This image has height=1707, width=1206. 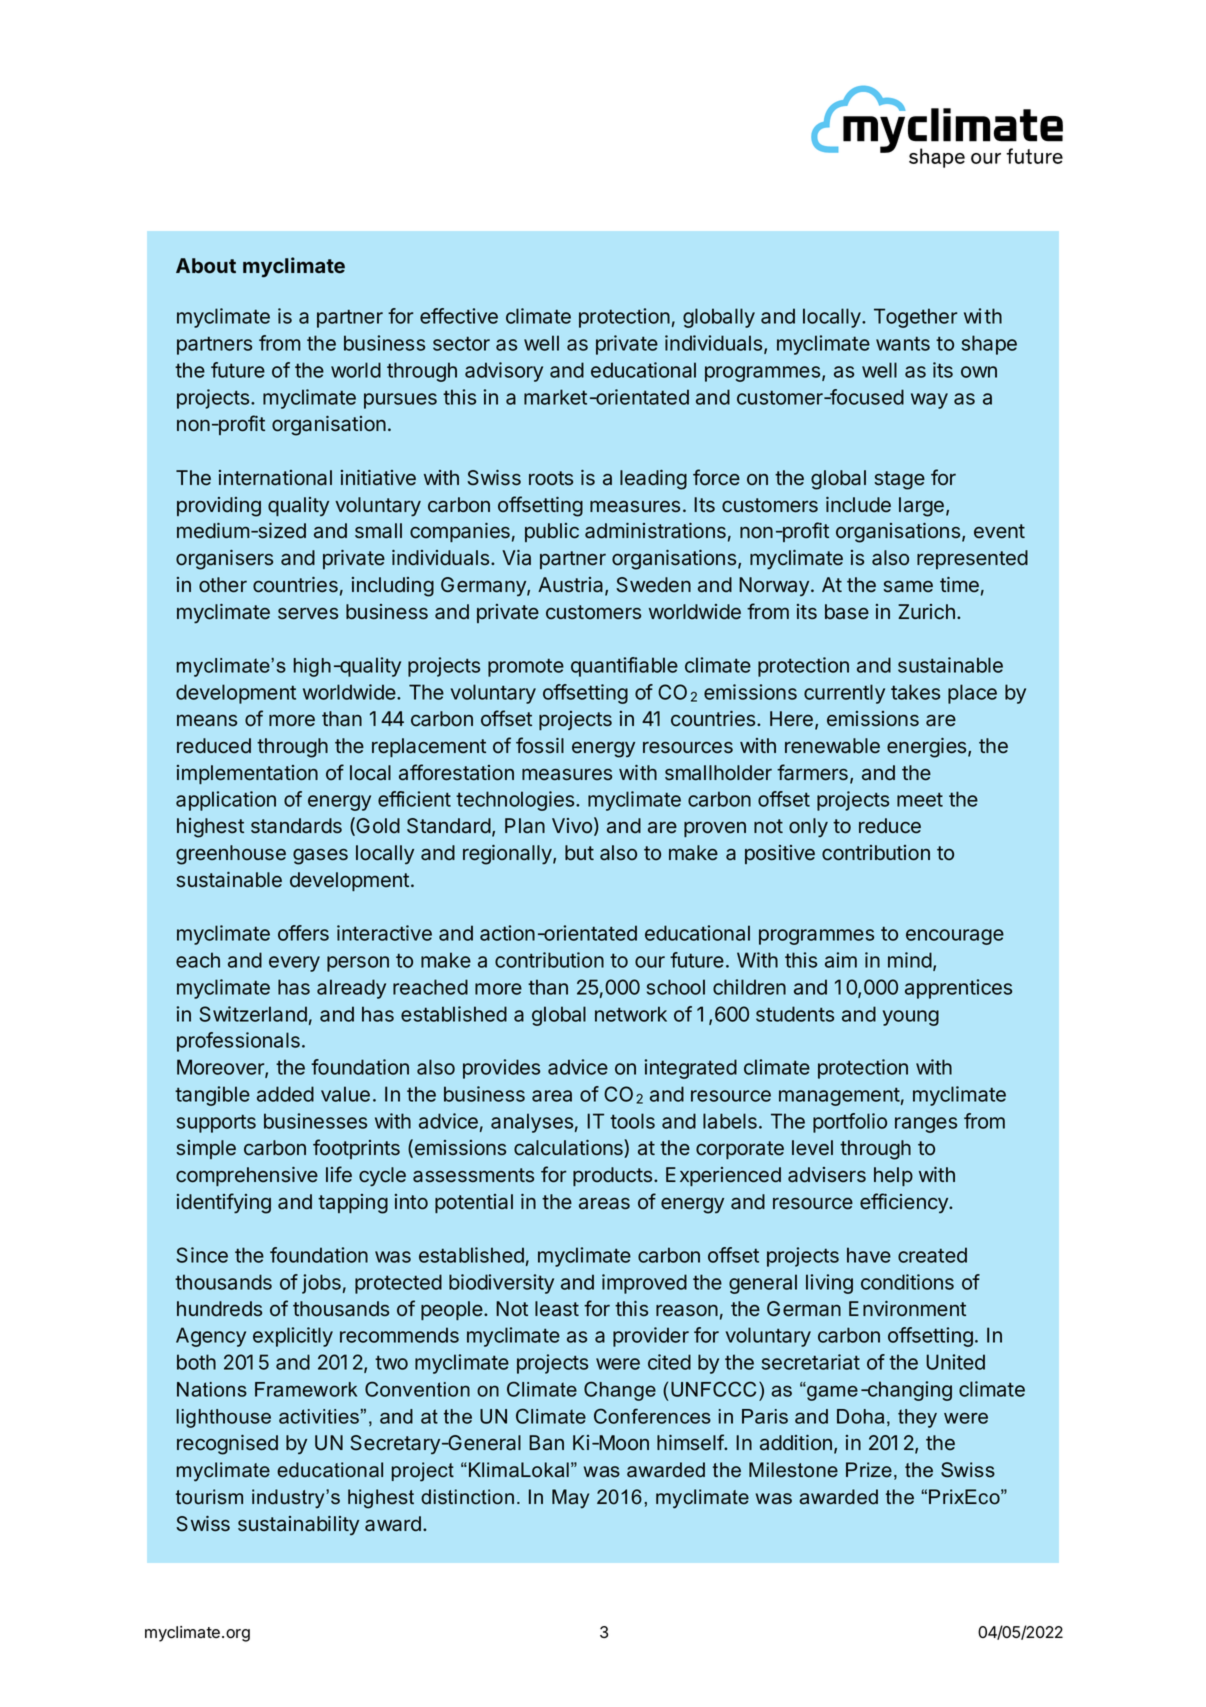 What do you see at coordinates (570, 1499) in the image?
I see `May` at bounding box center [570, 1499].
